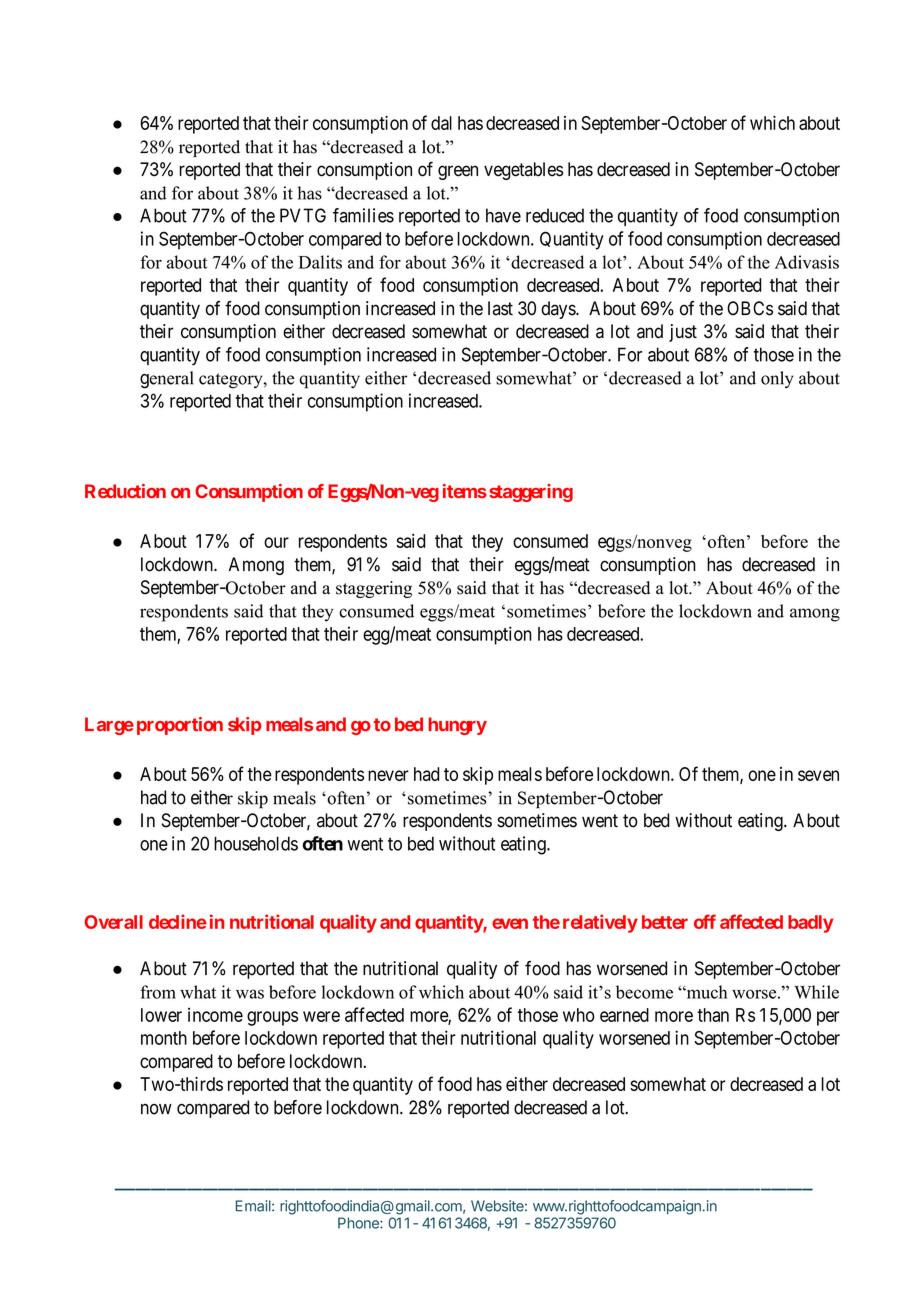  I want to click on Dalits, so click(320, 262).
